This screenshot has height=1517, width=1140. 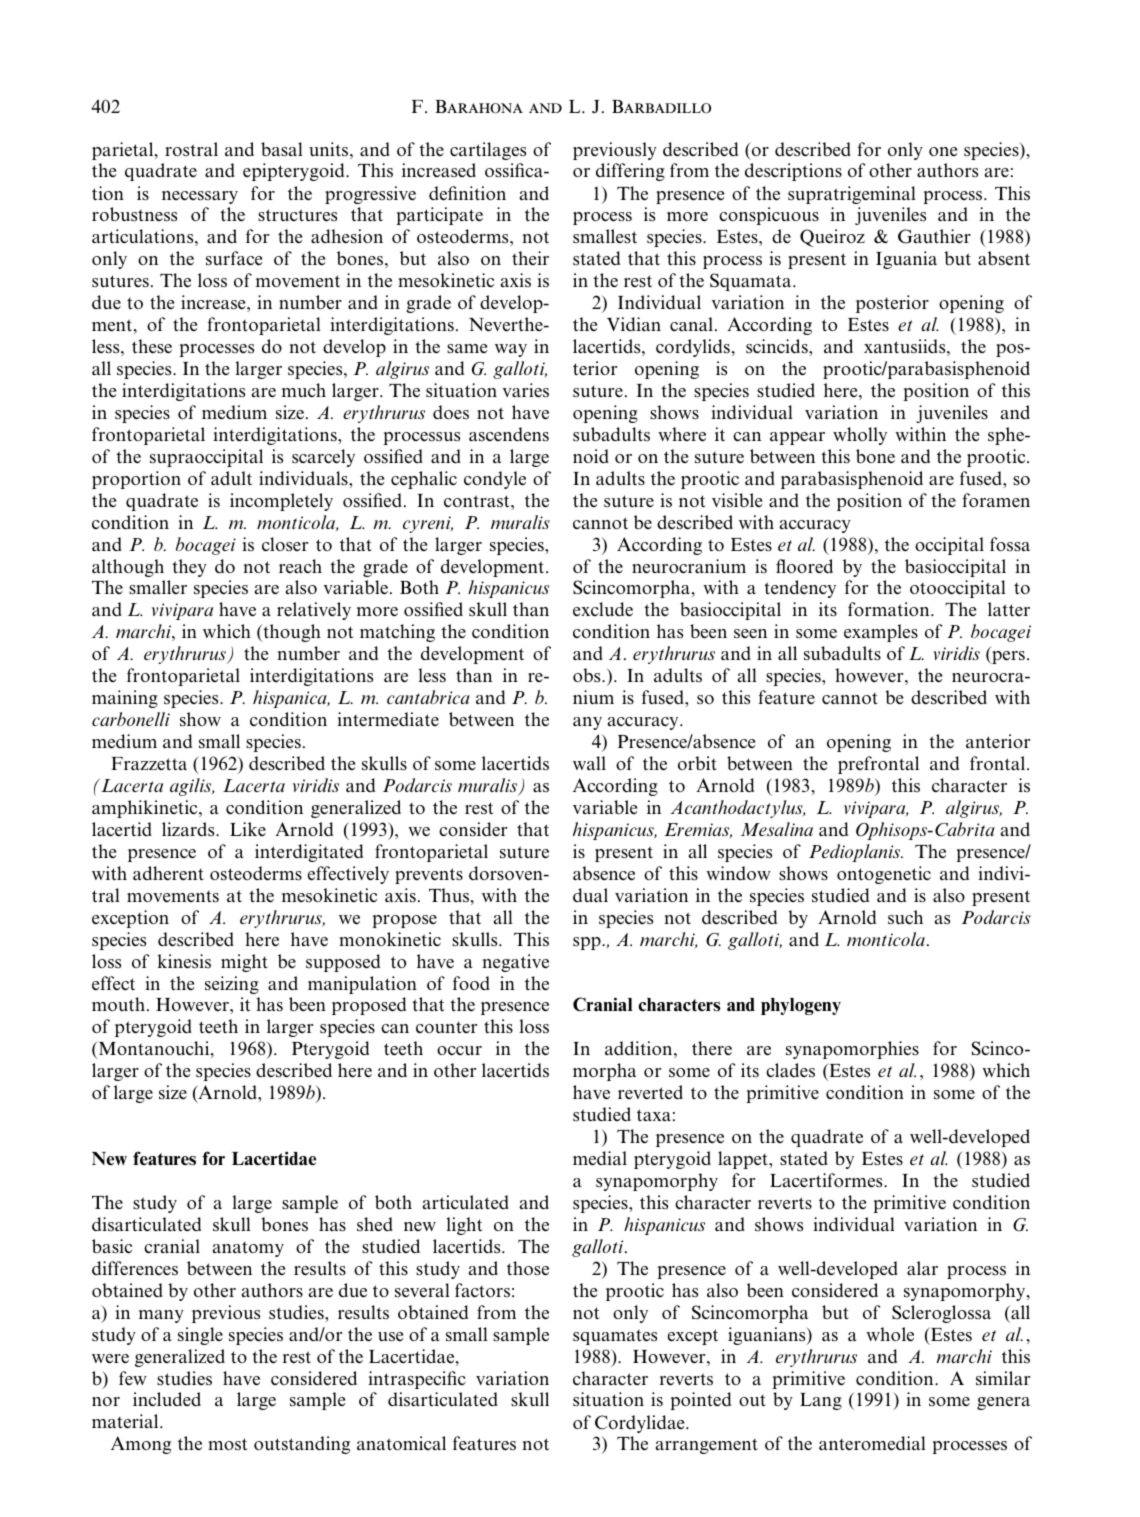 I want to click on necessary, so click(x=200, y=197).
